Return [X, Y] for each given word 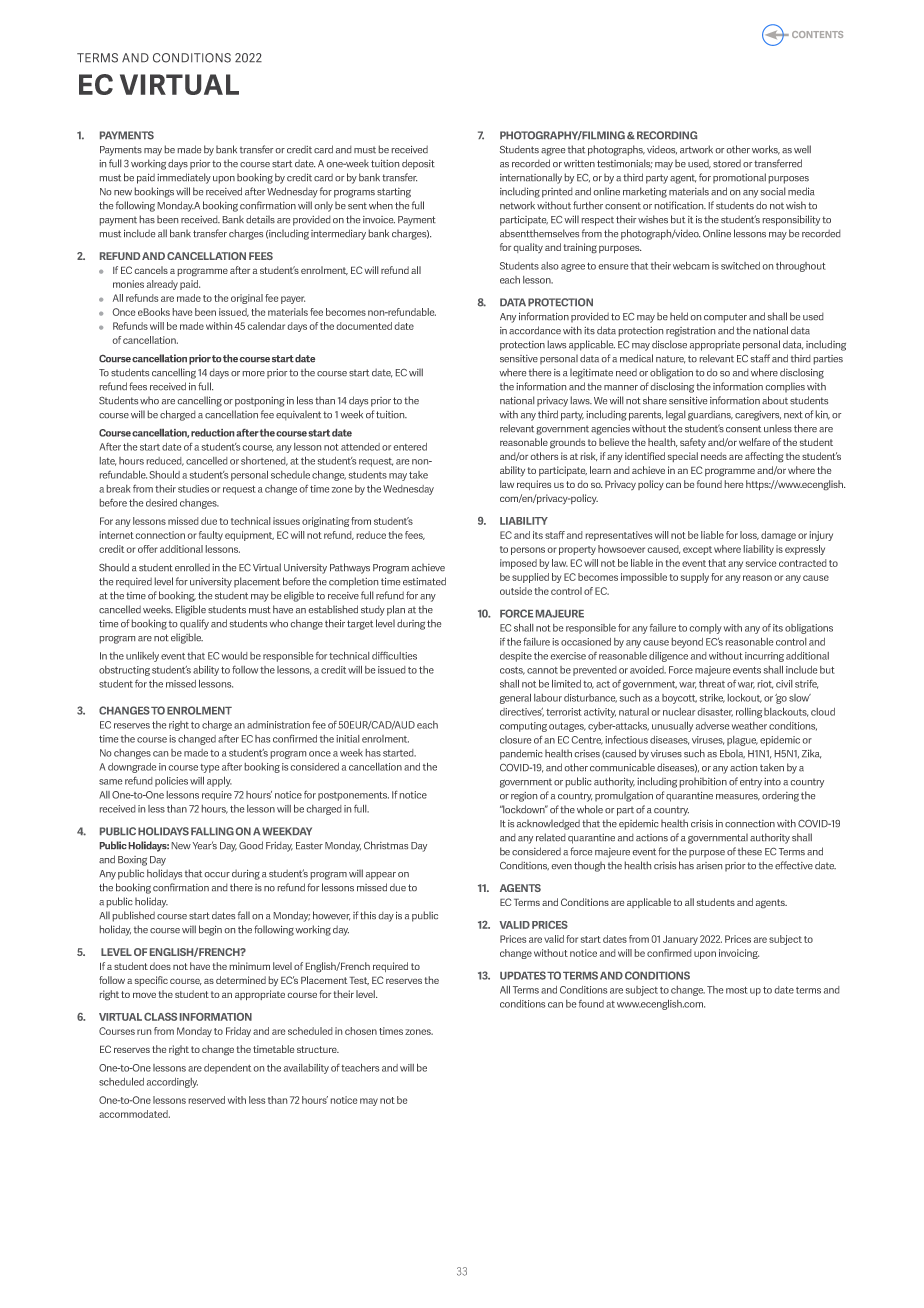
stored [727, 163]
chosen [361, 1031]
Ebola [732, 753]
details [260, 219]
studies [193, 489]
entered [410, 447]
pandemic [521, 754]
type [209, 768]
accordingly [172, 1083]
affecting [764, 457]
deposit [418, 164]
